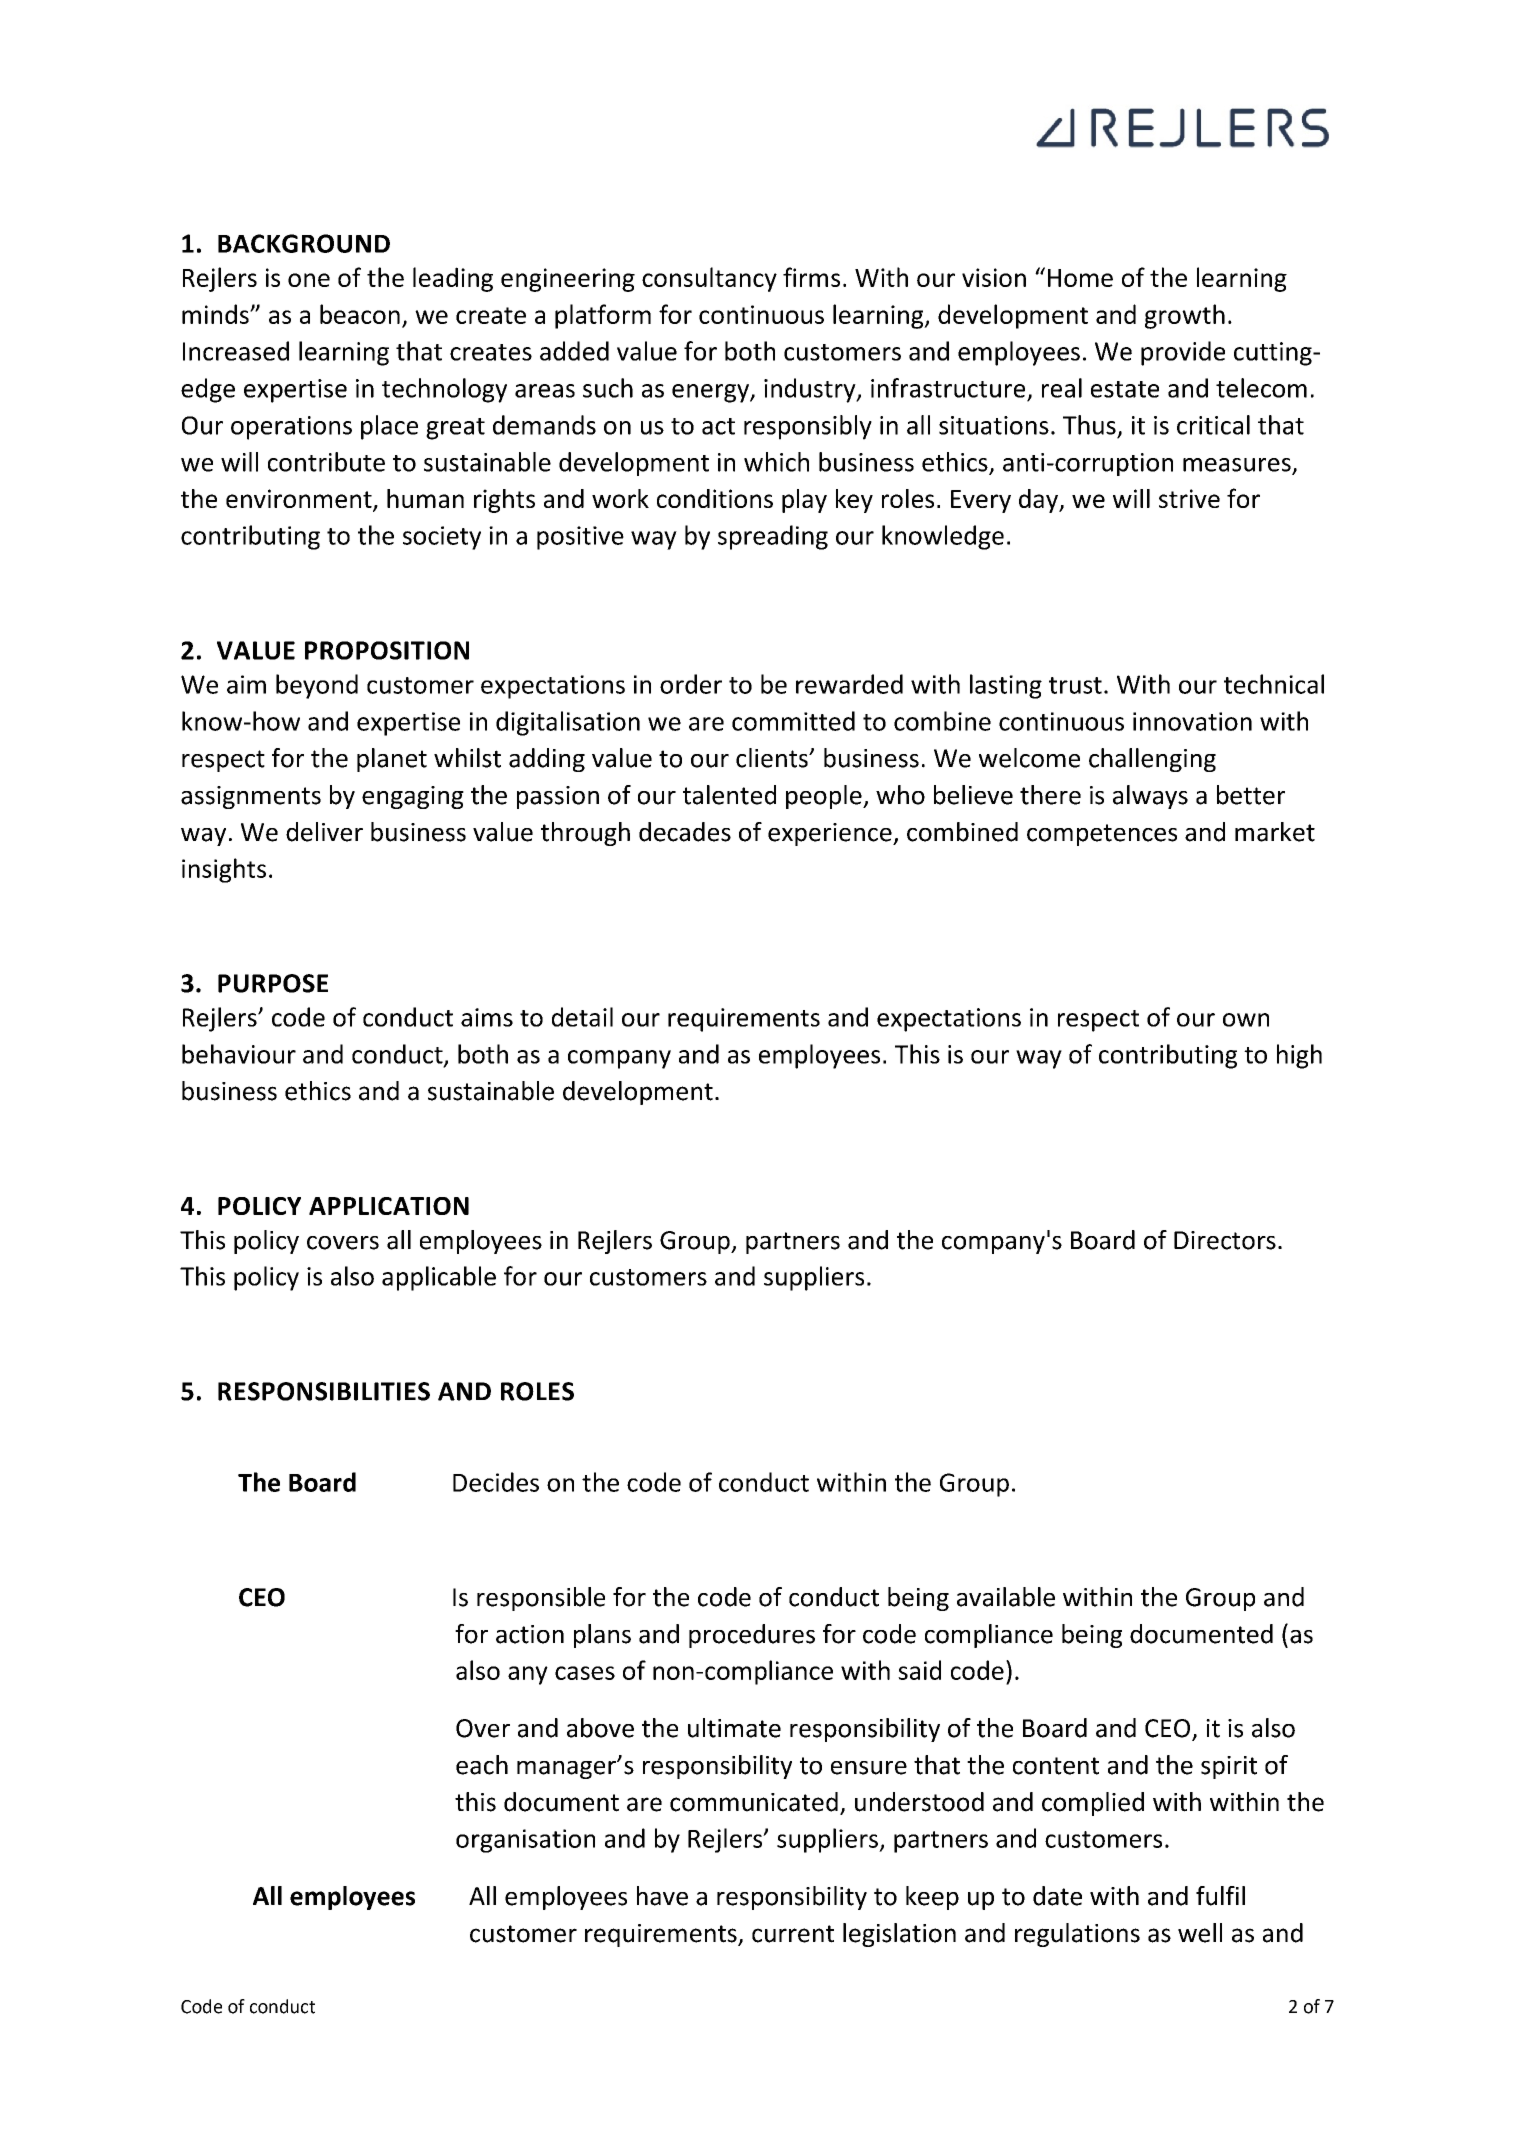 The width and height of the screenshot is (1515, 2143). I want to click on consultancy, so click(709, 279).
